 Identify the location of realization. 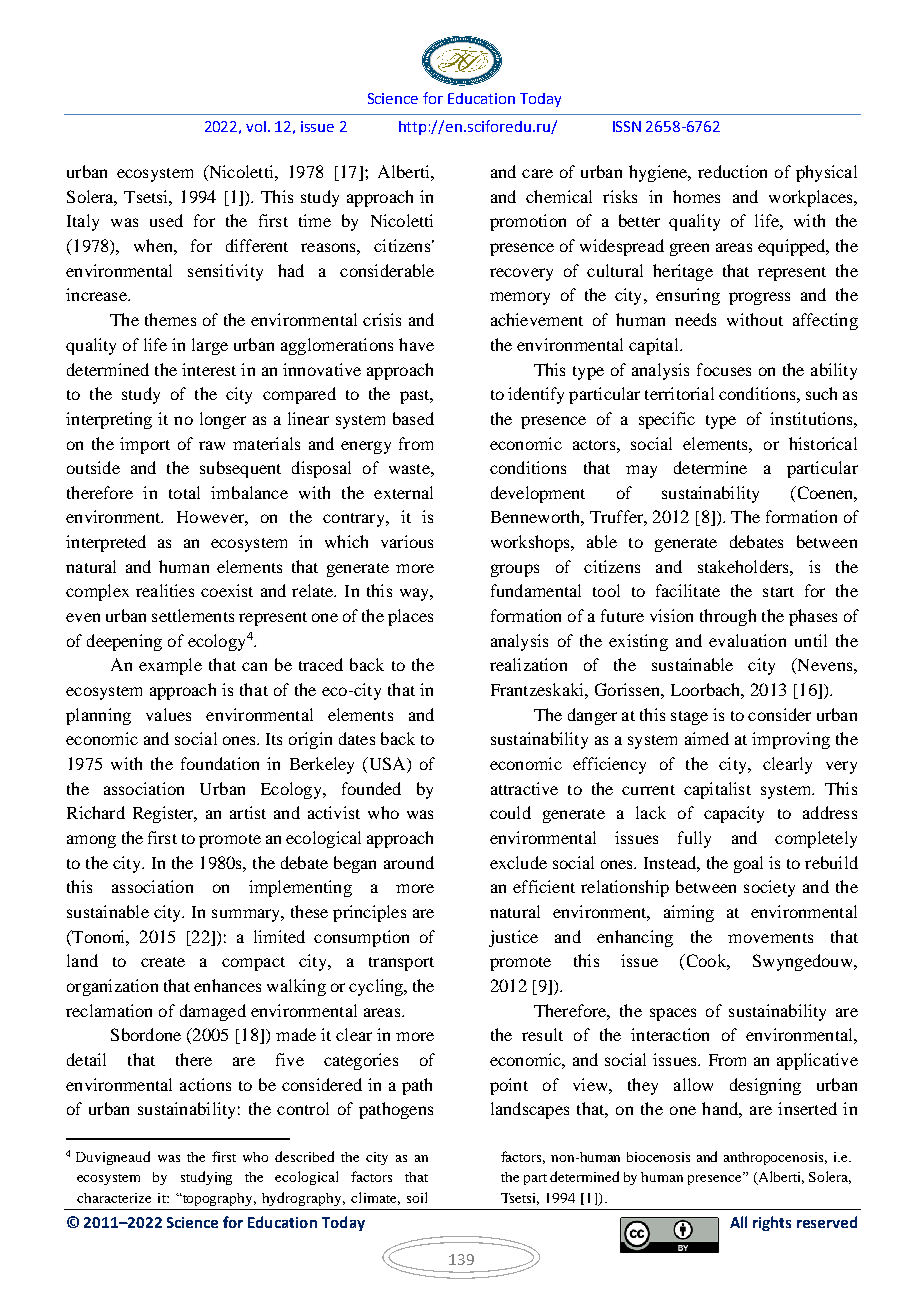
(528, 664).
